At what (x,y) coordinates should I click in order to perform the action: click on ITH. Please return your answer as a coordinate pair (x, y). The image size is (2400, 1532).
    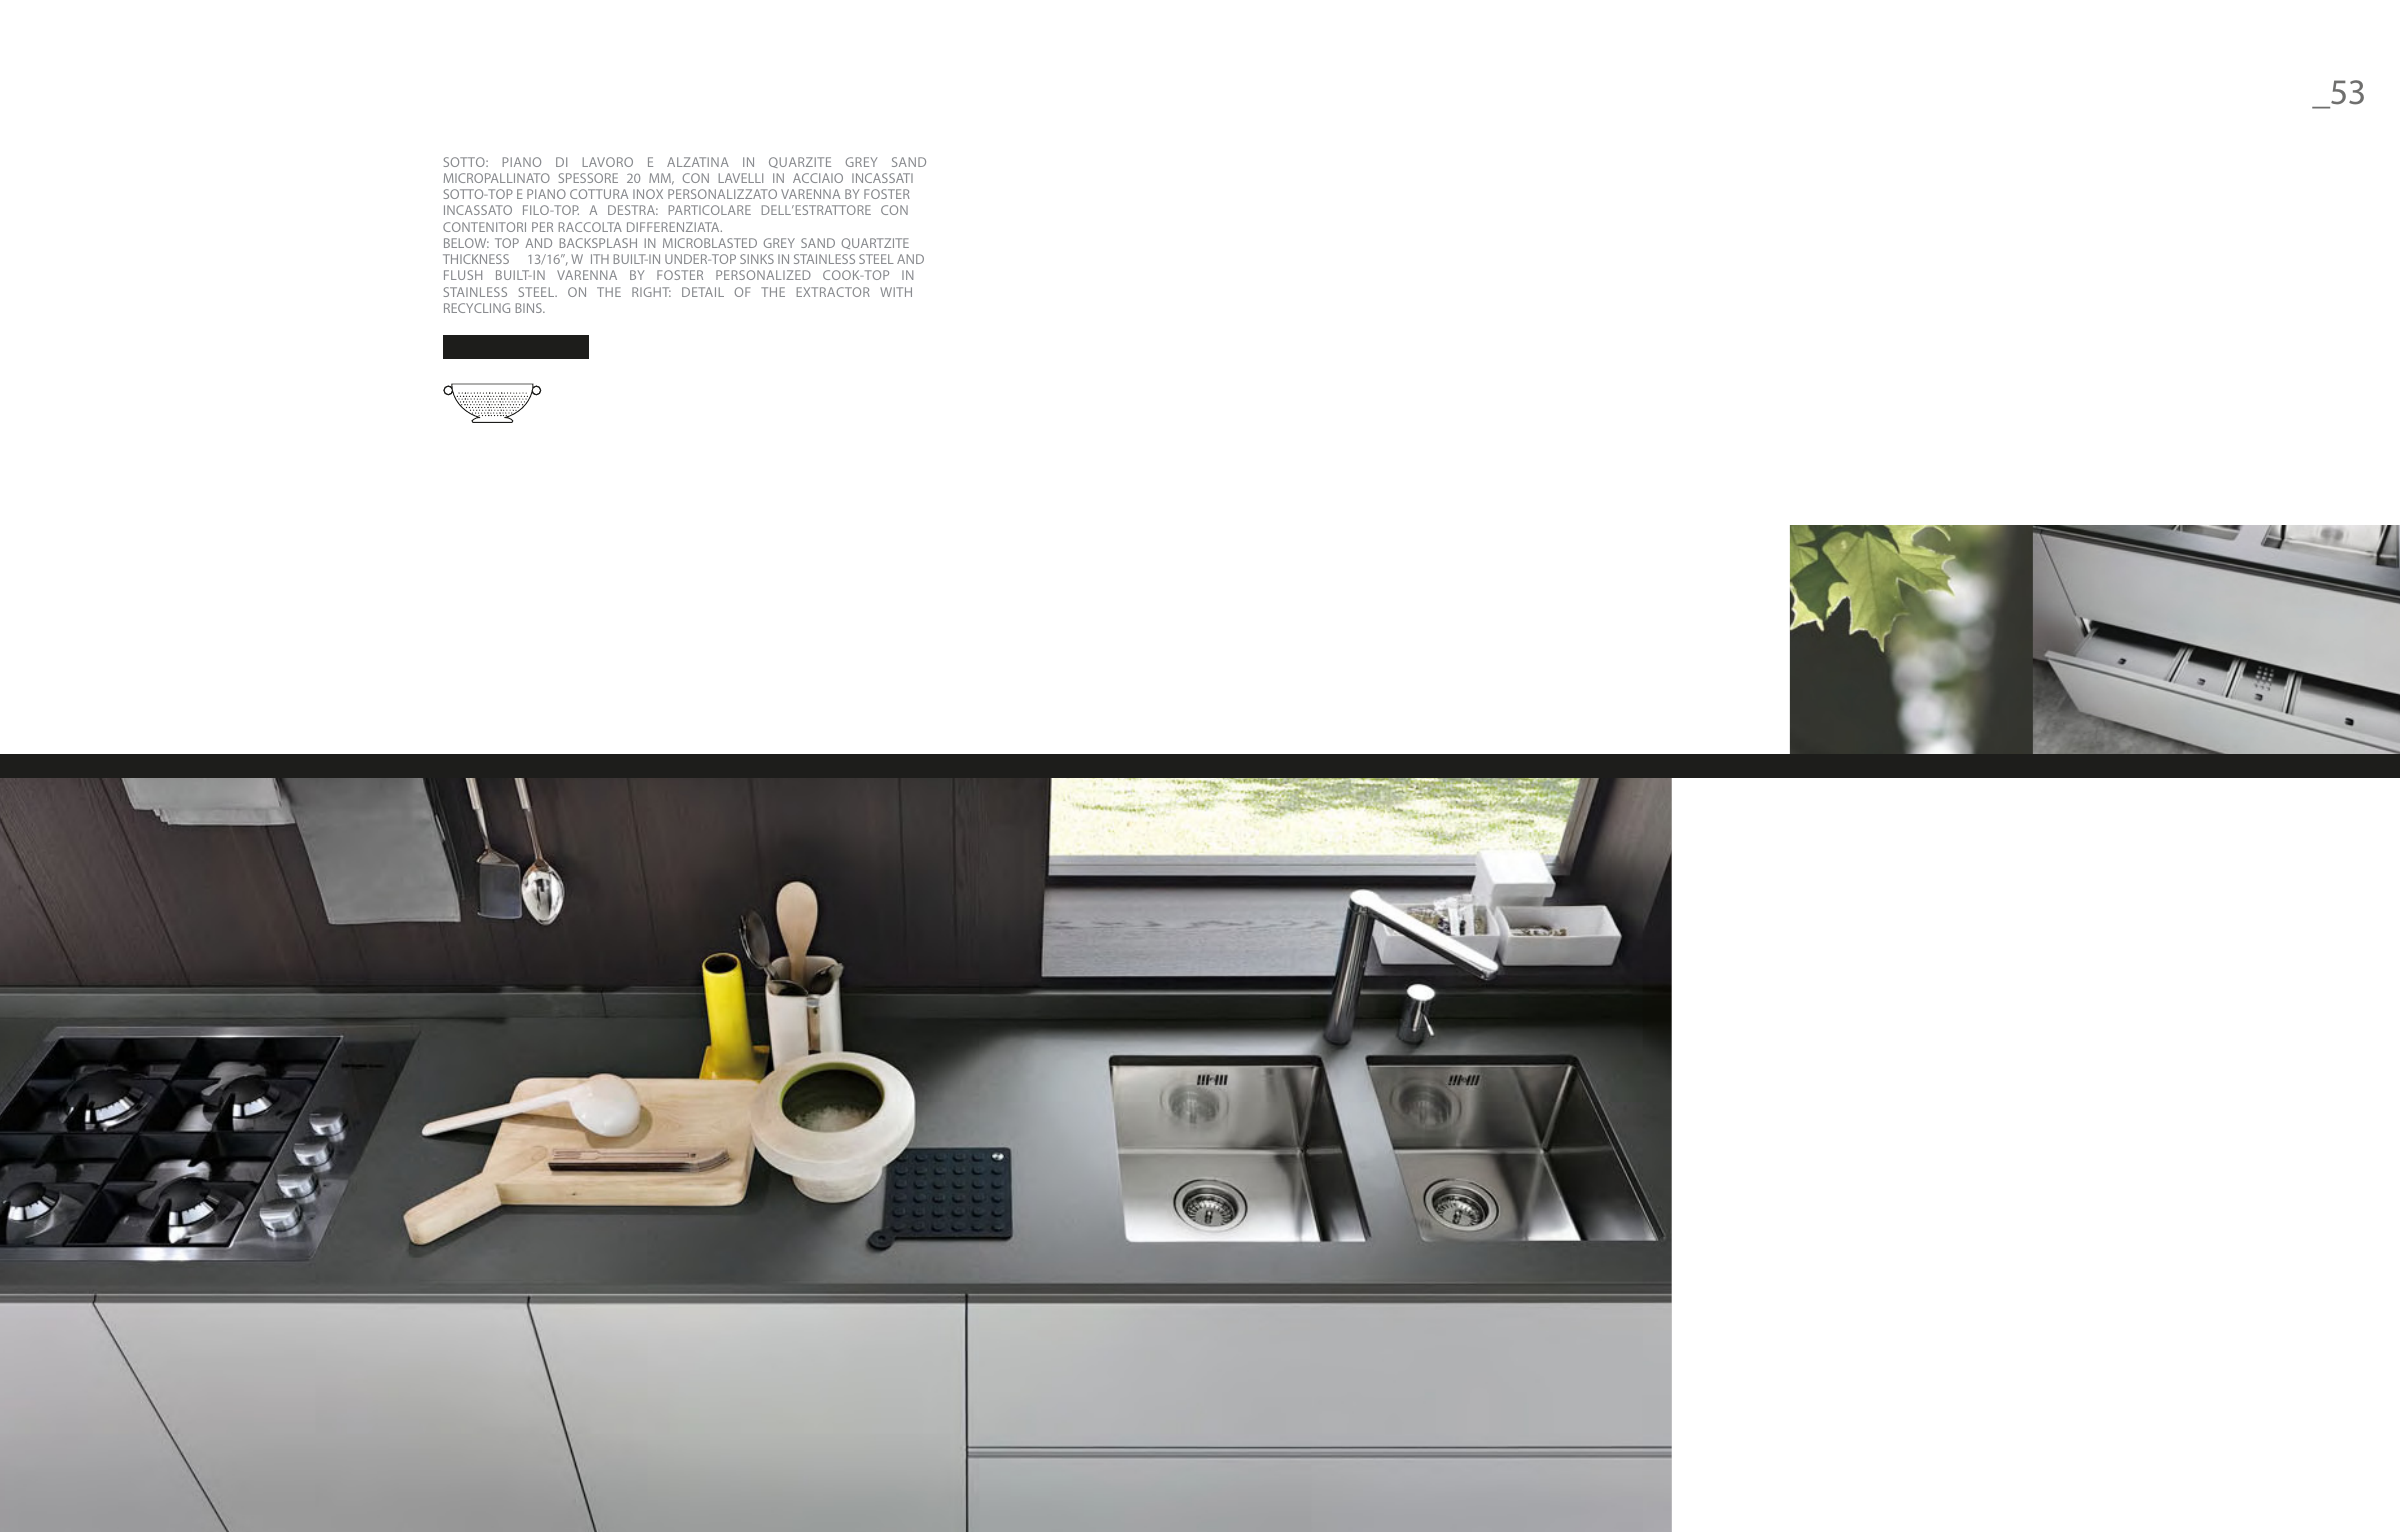
    Looking at the image, I should click on (600, 259).
